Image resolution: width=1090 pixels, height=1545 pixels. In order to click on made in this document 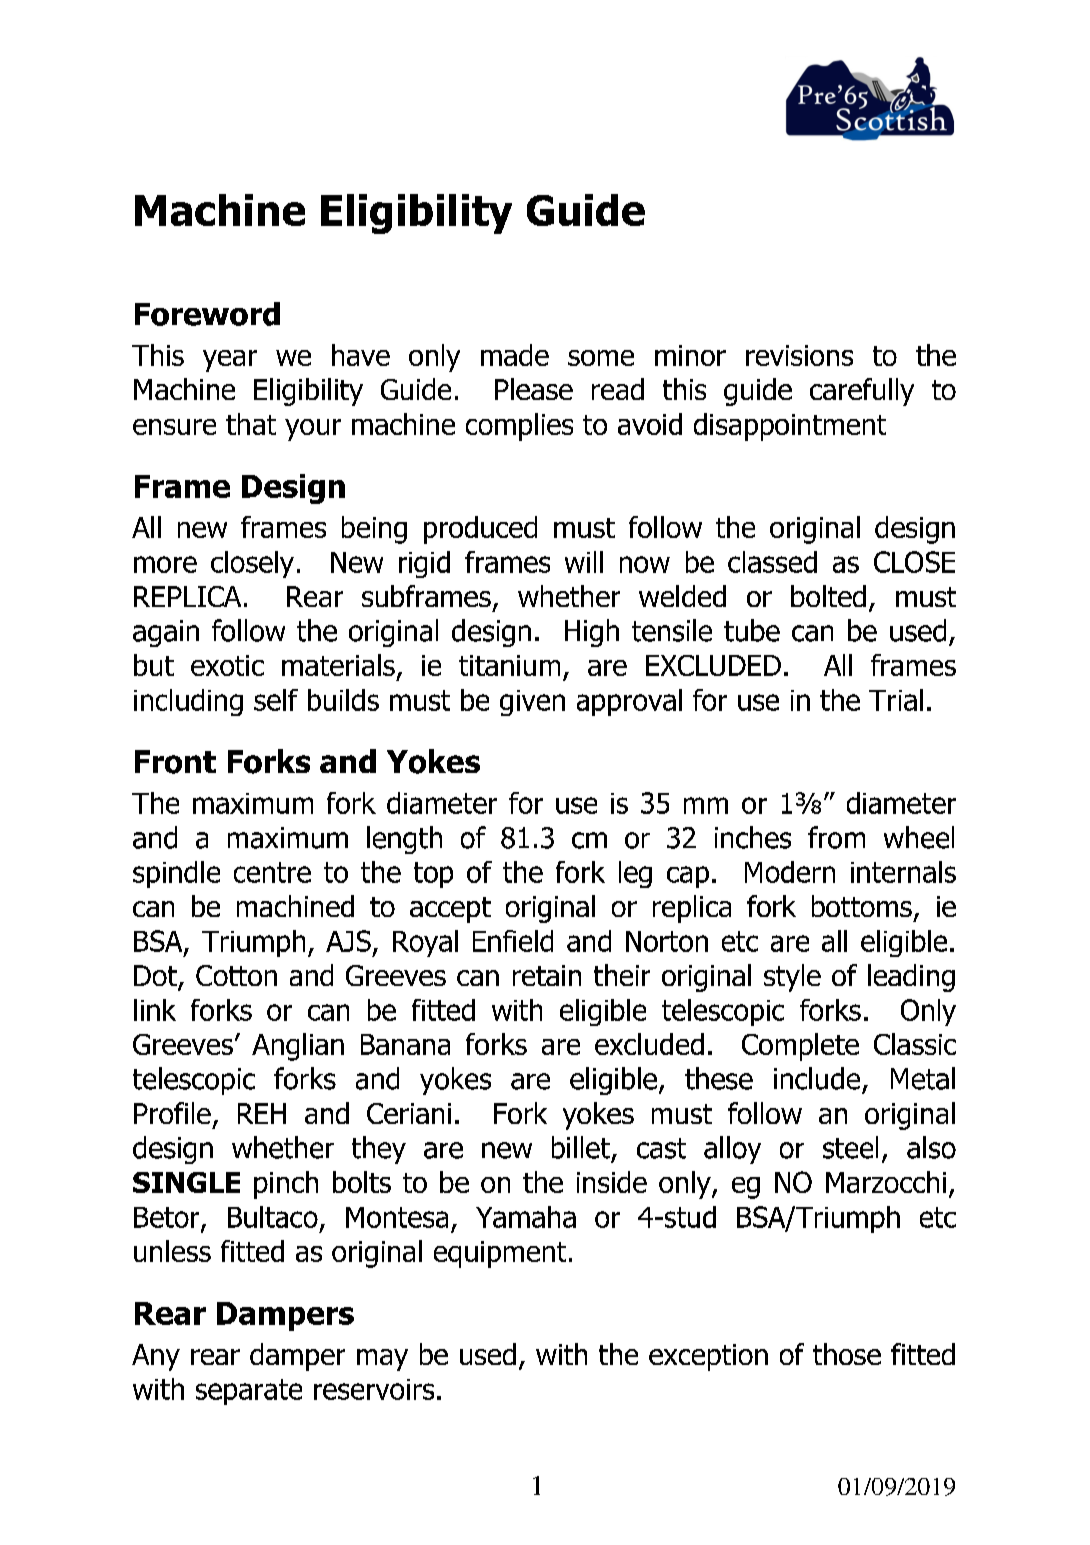, I will do `click(515, 355)`.
